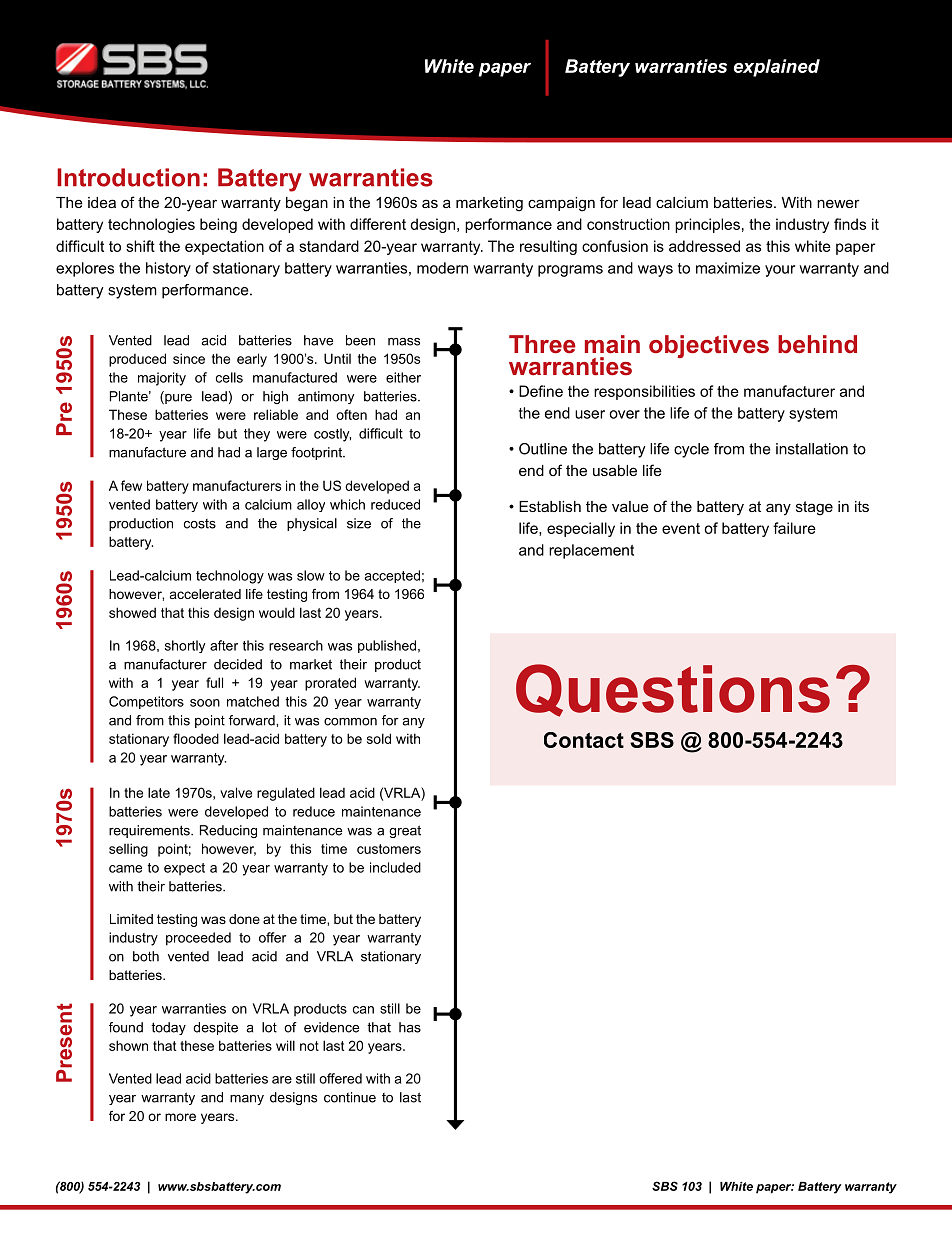 This screenshot has width=952, height=1233. I want to click on more, so click(180, 1117).
